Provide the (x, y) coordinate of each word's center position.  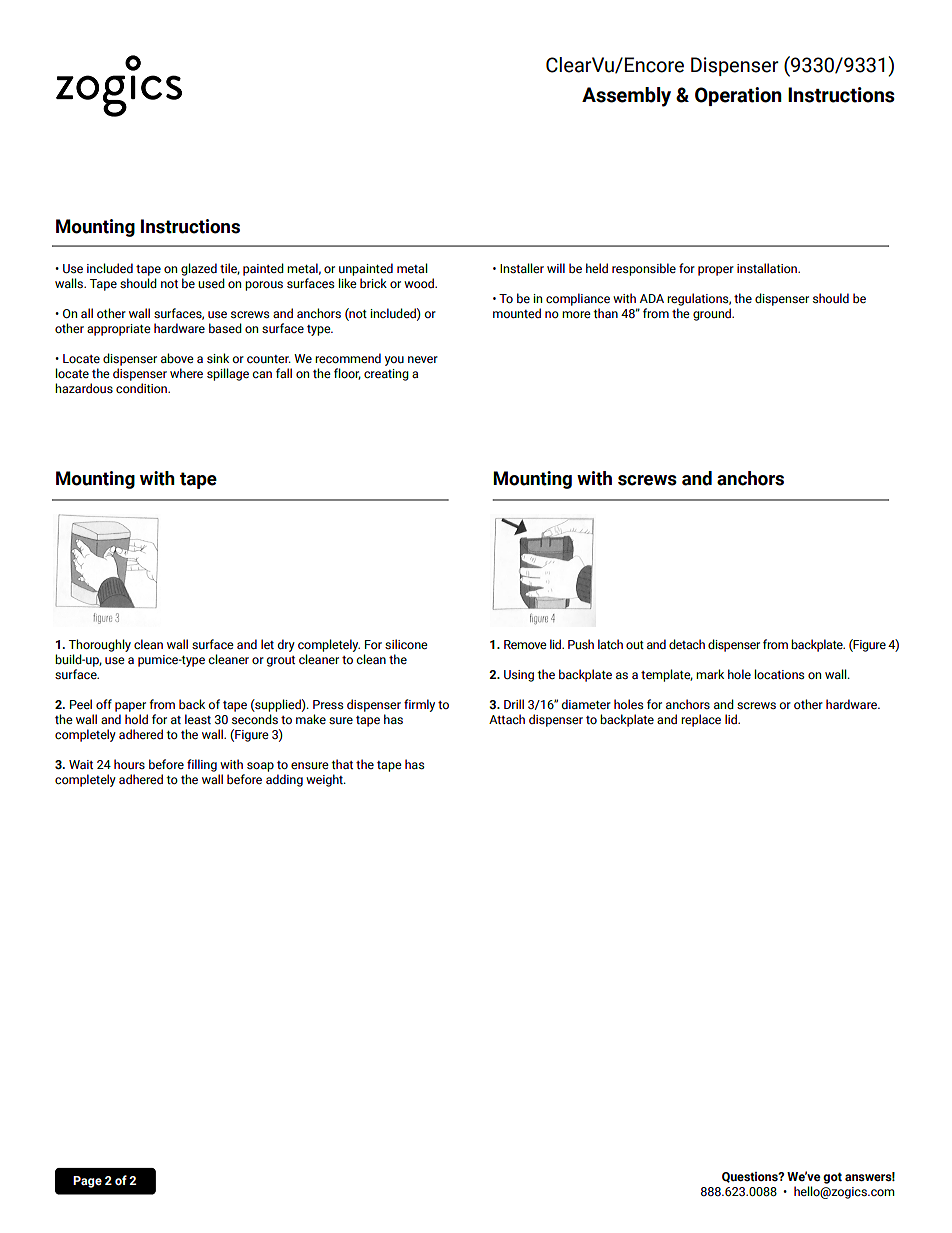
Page (87, 1182)
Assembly (626, 97)
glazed (199, 269)
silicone (406, 644)
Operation (738, 96)
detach (687, 644)
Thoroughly (100, 647)
